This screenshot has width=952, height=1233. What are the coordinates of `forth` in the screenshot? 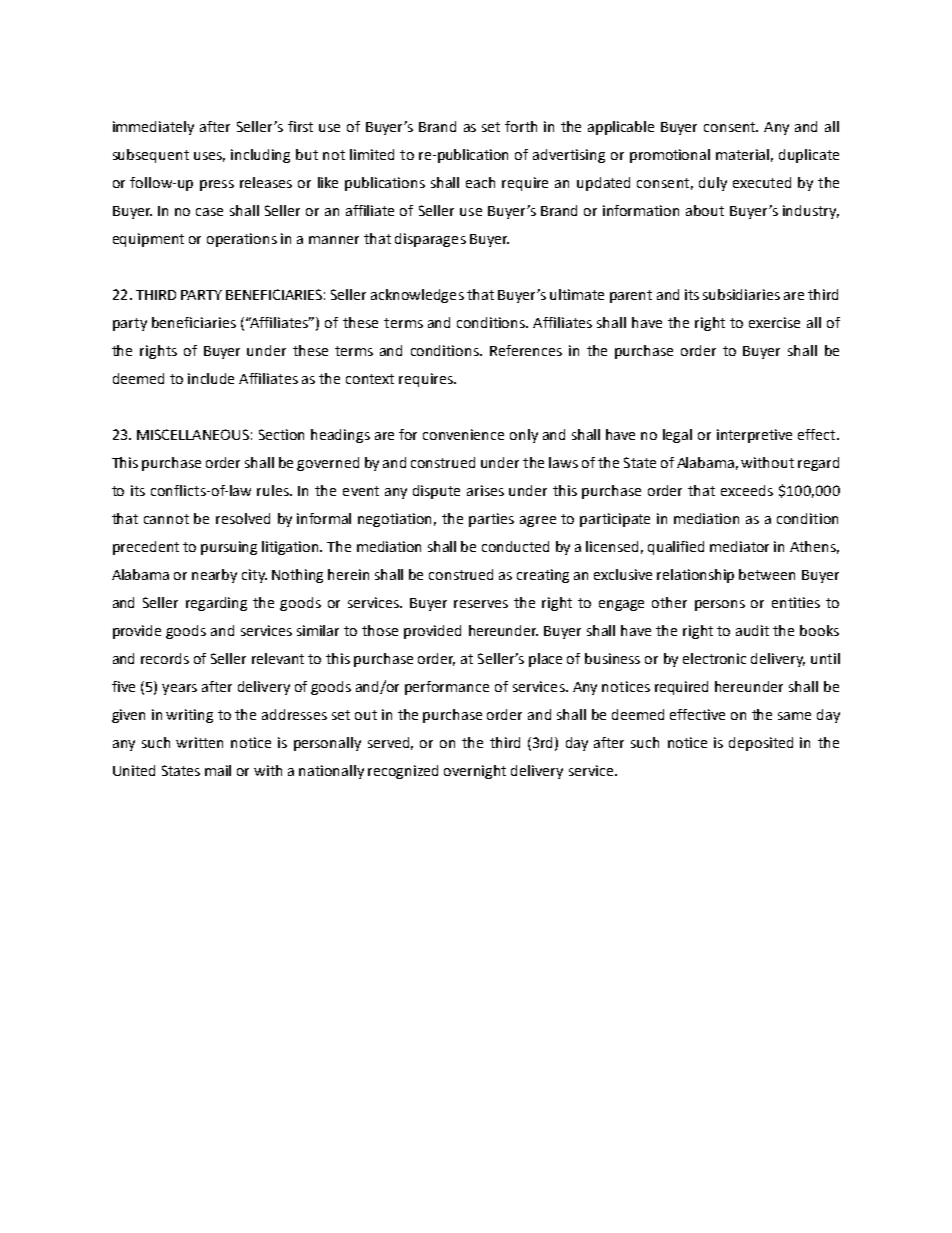 It's located at (521, 126).
